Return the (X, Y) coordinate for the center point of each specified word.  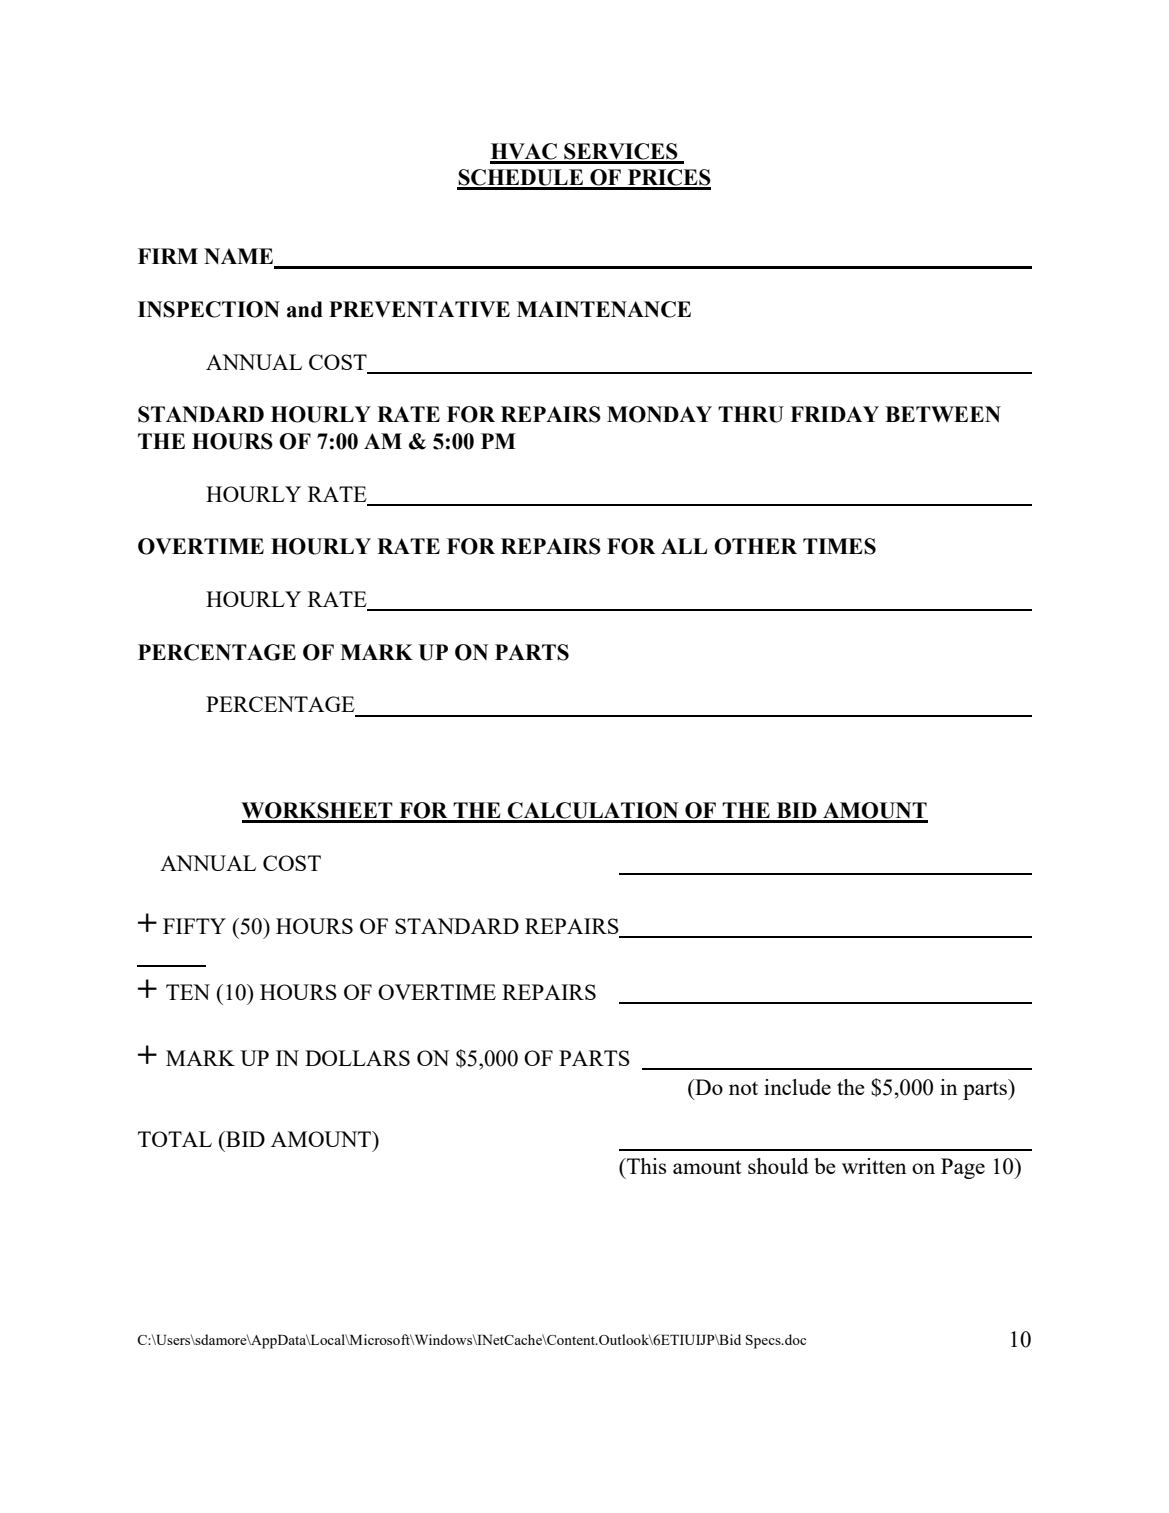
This (645, 1166)
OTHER (755, 546)
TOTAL (175, 1139)
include (797, 1087)
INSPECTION (209, 309)
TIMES (839, 546)
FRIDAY (834, 414)
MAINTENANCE (604, 309)
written (874, 1166)
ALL (684, 546)
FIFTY (194, 926)
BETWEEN (943, 414)
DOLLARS (357, 1058)
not (743, 1088)
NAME (240, 257)
